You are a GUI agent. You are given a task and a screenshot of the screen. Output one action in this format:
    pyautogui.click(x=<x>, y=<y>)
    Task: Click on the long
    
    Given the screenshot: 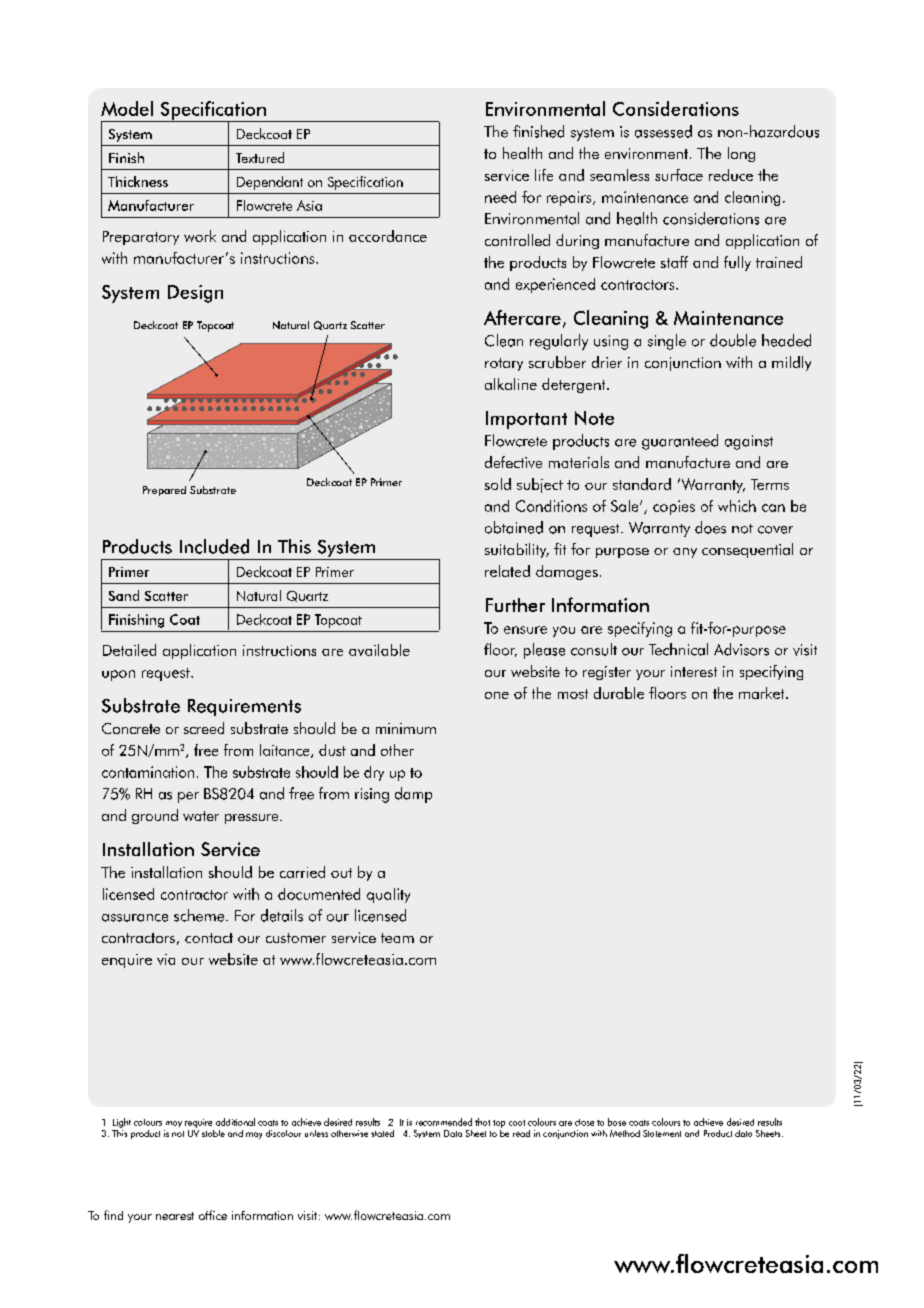 What is the action you would take?
    pyautogui.click(x=741, y=154)
